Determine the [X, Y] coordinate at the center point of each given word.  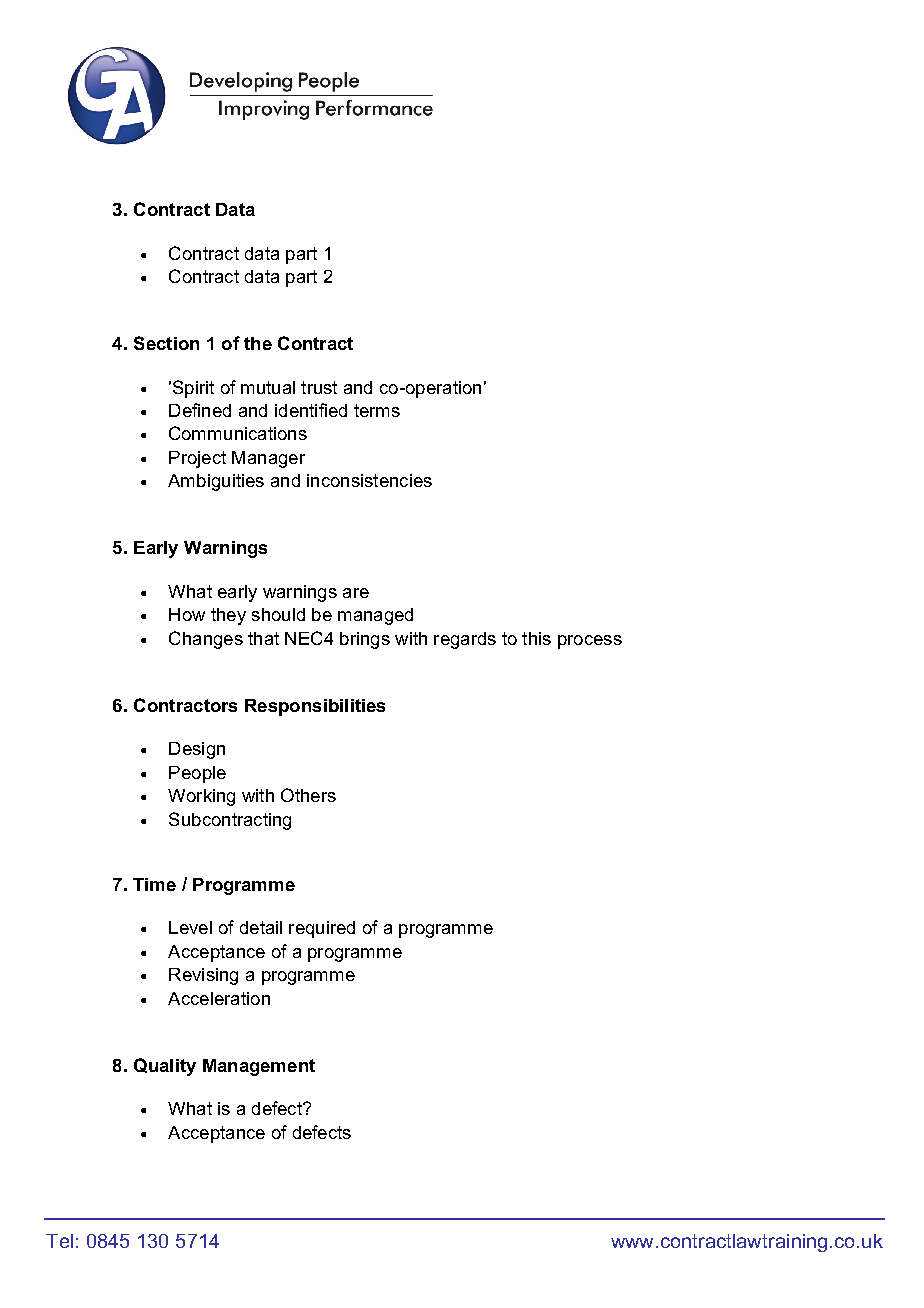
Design [197, 750]
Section [166, 343]
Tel [59, 1241]
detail [261, 927]
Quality [165, 1067]
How [187, 614]
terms [377, 410]
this [536, 638]
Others [308, 795]
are [356, 593]
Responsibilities [315, 707]
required [322, 929]
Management [259, 1067]
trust [319, 387]
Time [154, 884]
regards [465, 640]
